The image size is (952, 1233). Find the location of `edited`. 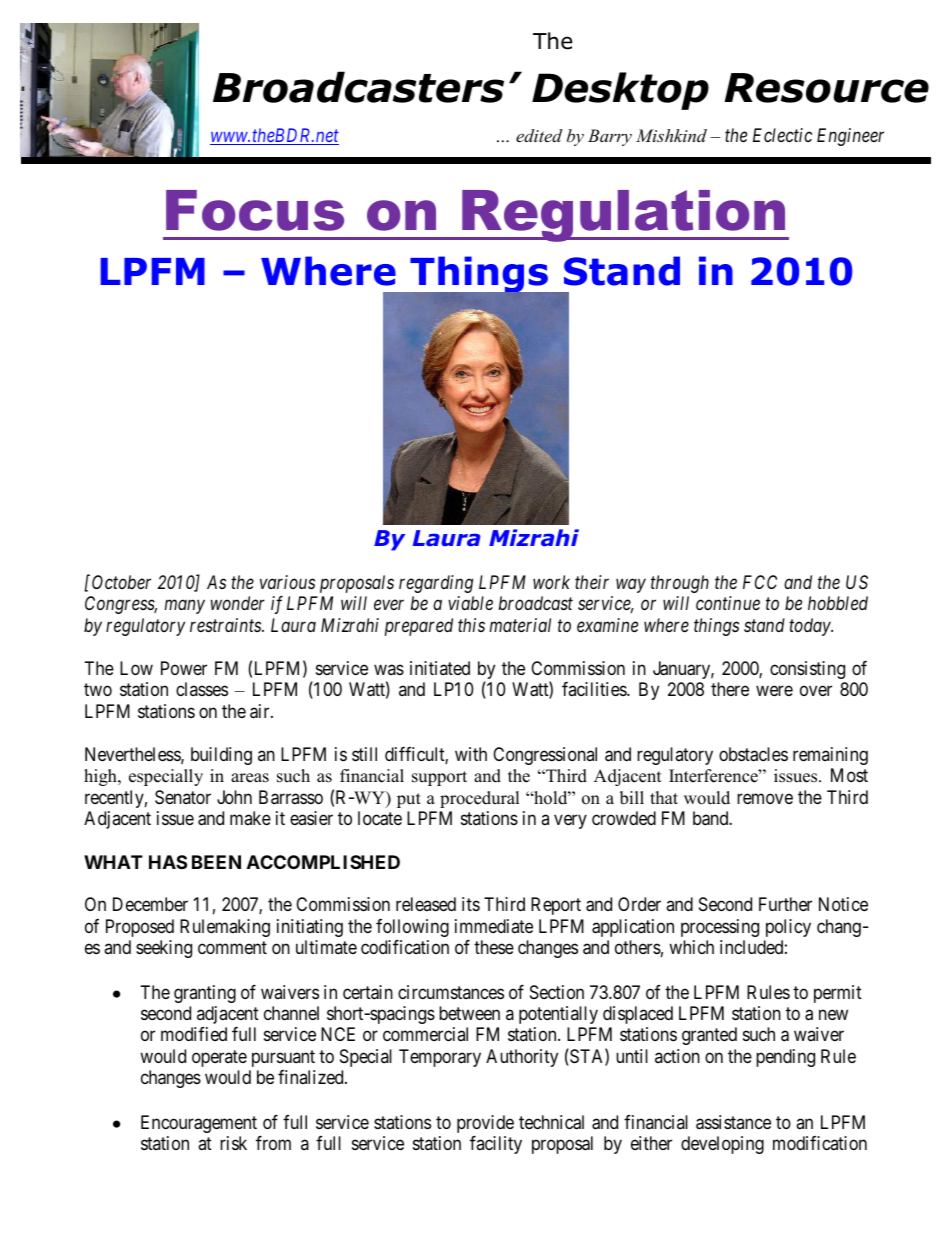

edited is located at coordinates (539, 135).
